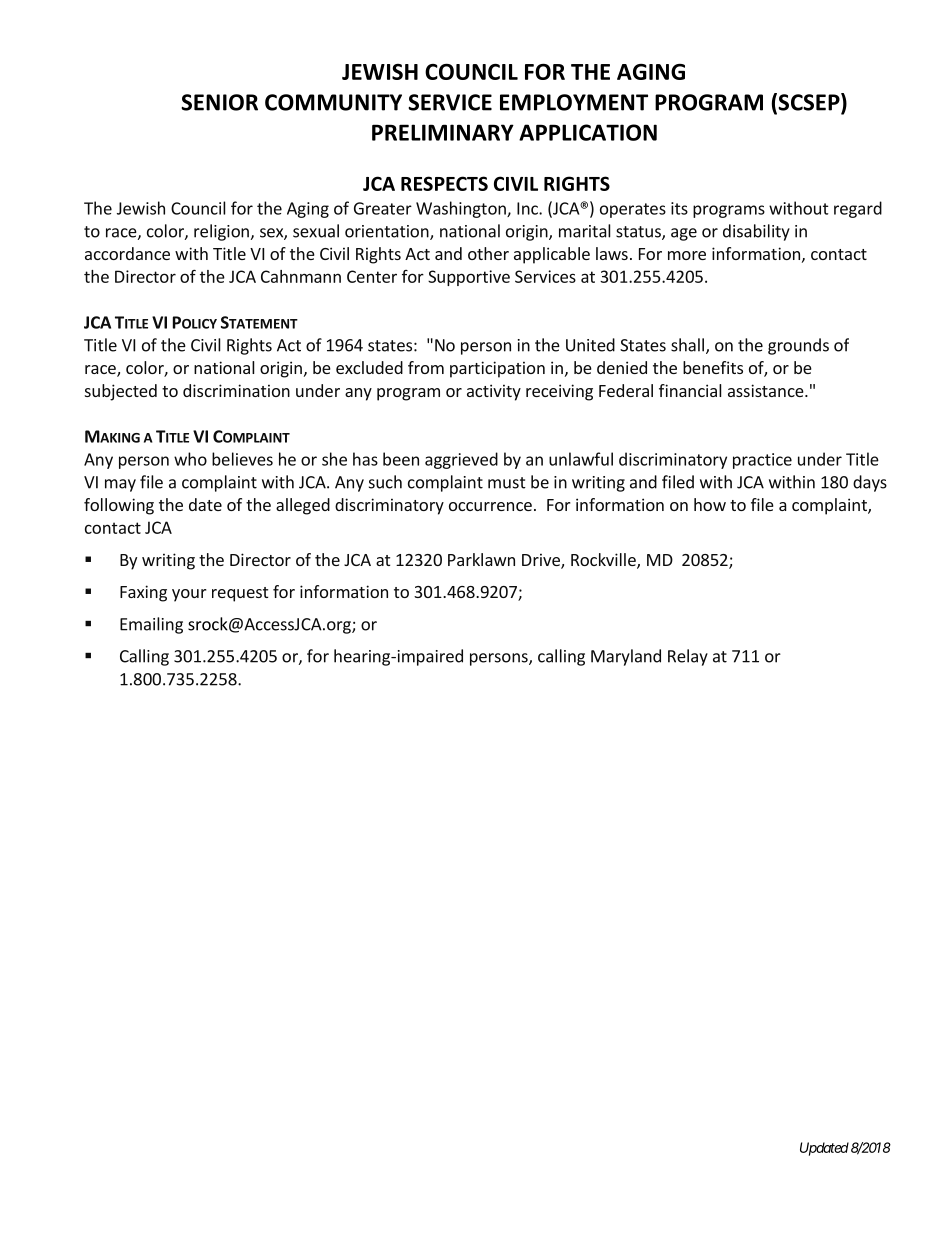 The height and width of the screenshot is (1233, 952). Describe the element at coordinates (443, 132) in the screenshot. I see `PRELIMINARY` at that location.
